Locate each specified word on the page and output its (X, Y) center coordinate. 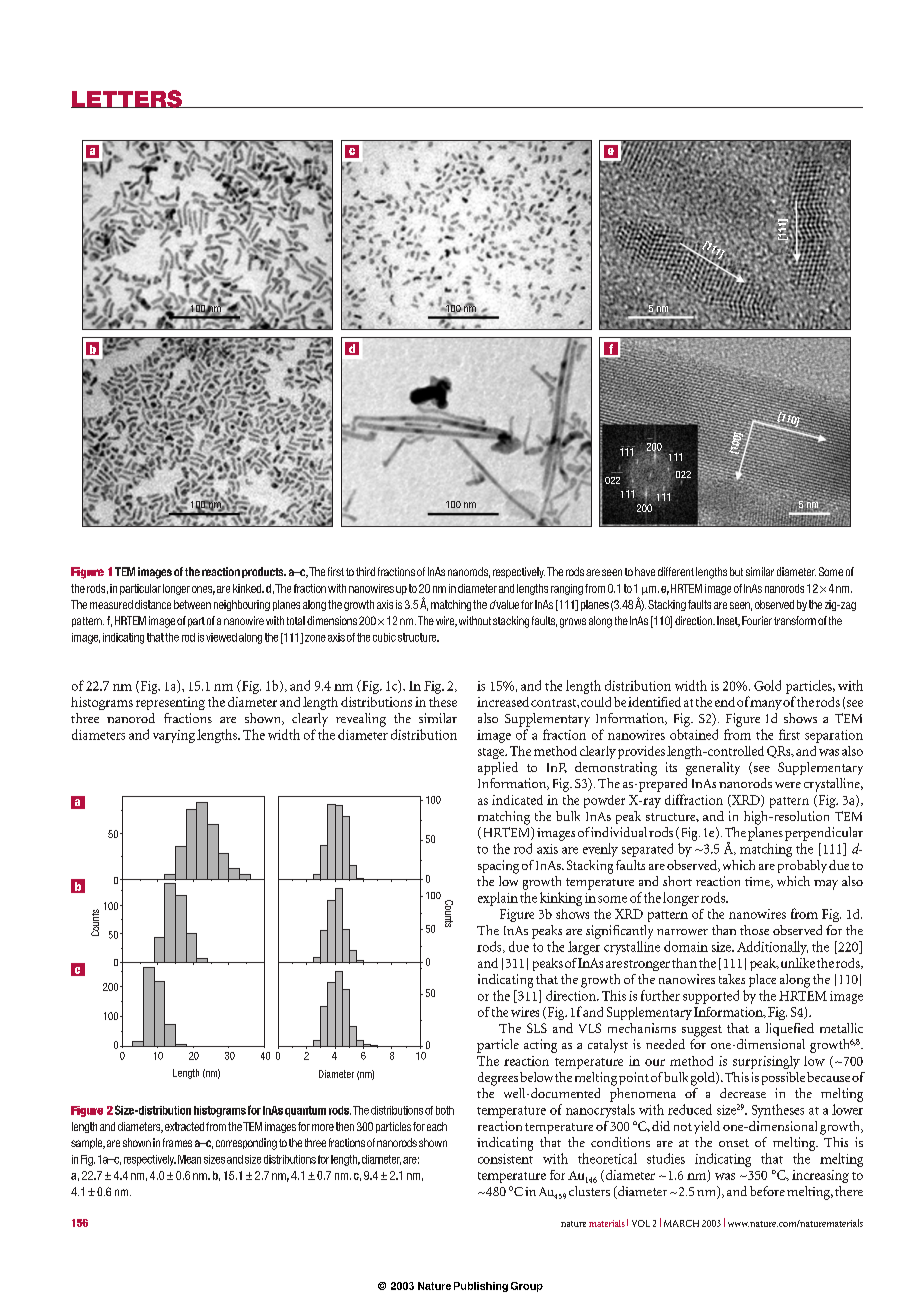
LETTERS (128, 99)
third (365, 571)
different (676, 571)
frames (177, 1142)
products (264, 572)
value (507, 604)
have (645, 571)
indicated (517, 800)
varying (174, 736)
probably (802, 866)
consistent (505, 1159)
